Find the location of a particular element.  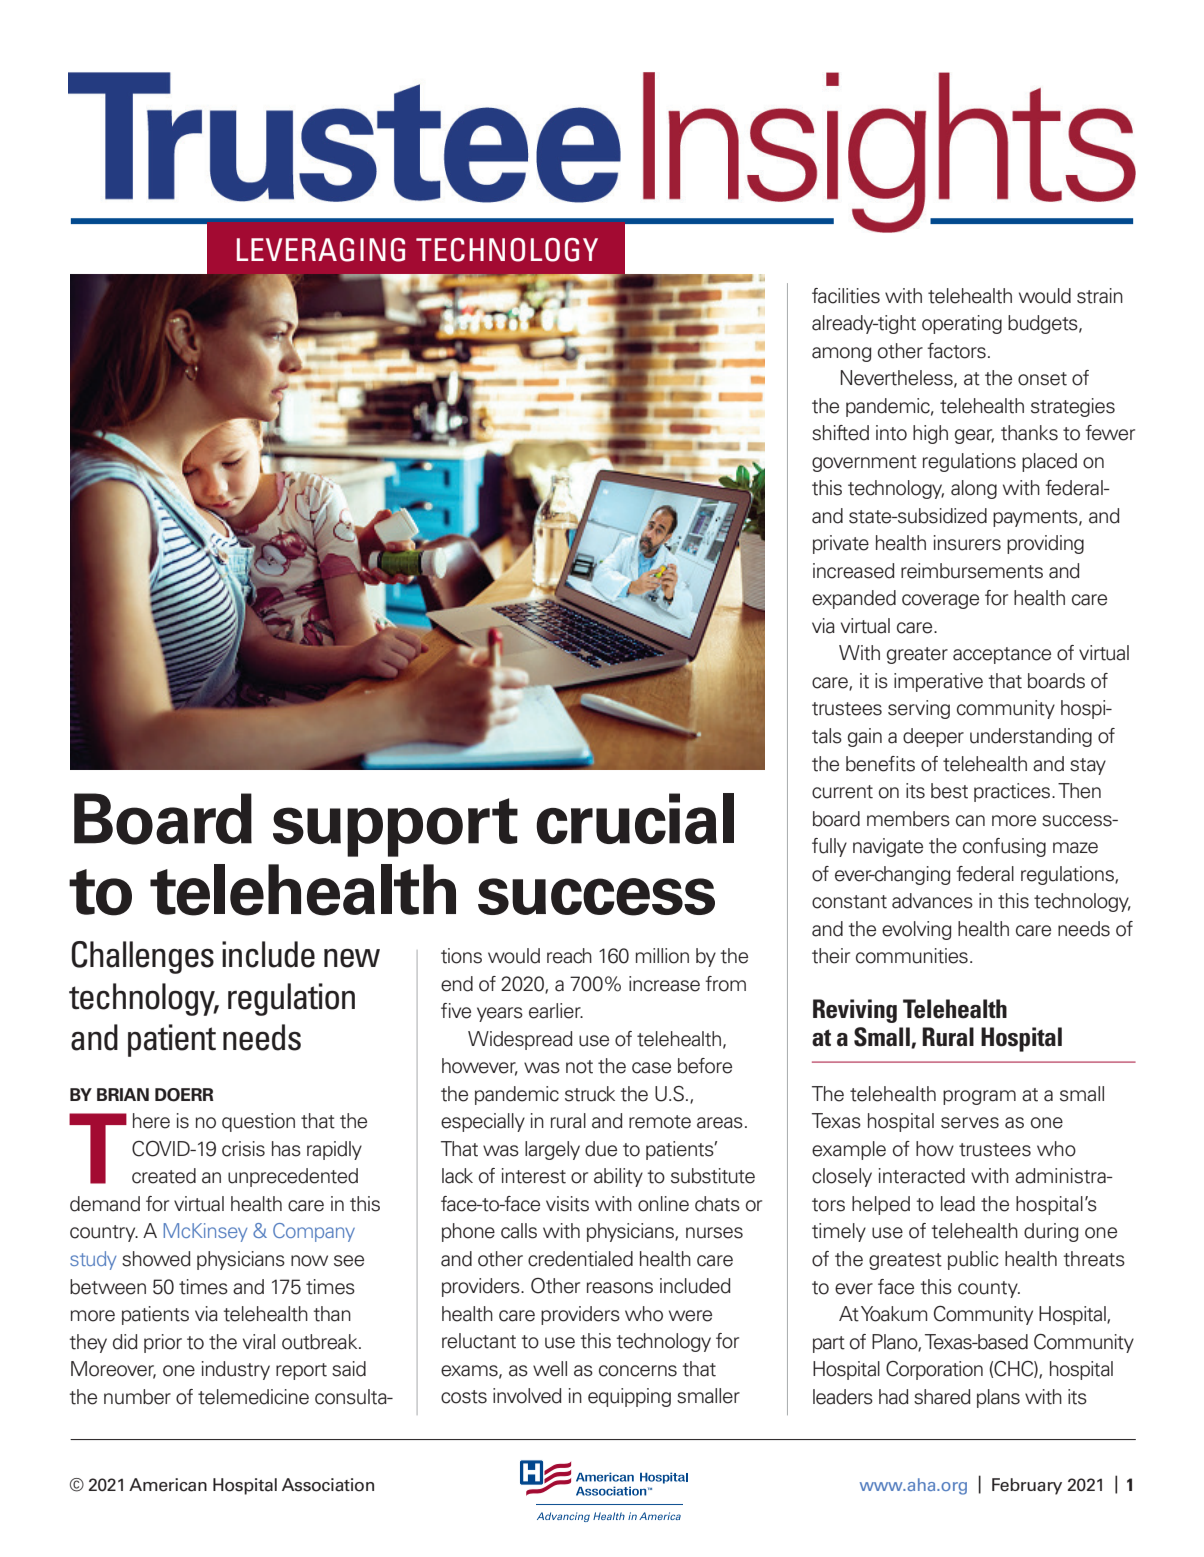

facilities is located at coordinates (846, 296).
